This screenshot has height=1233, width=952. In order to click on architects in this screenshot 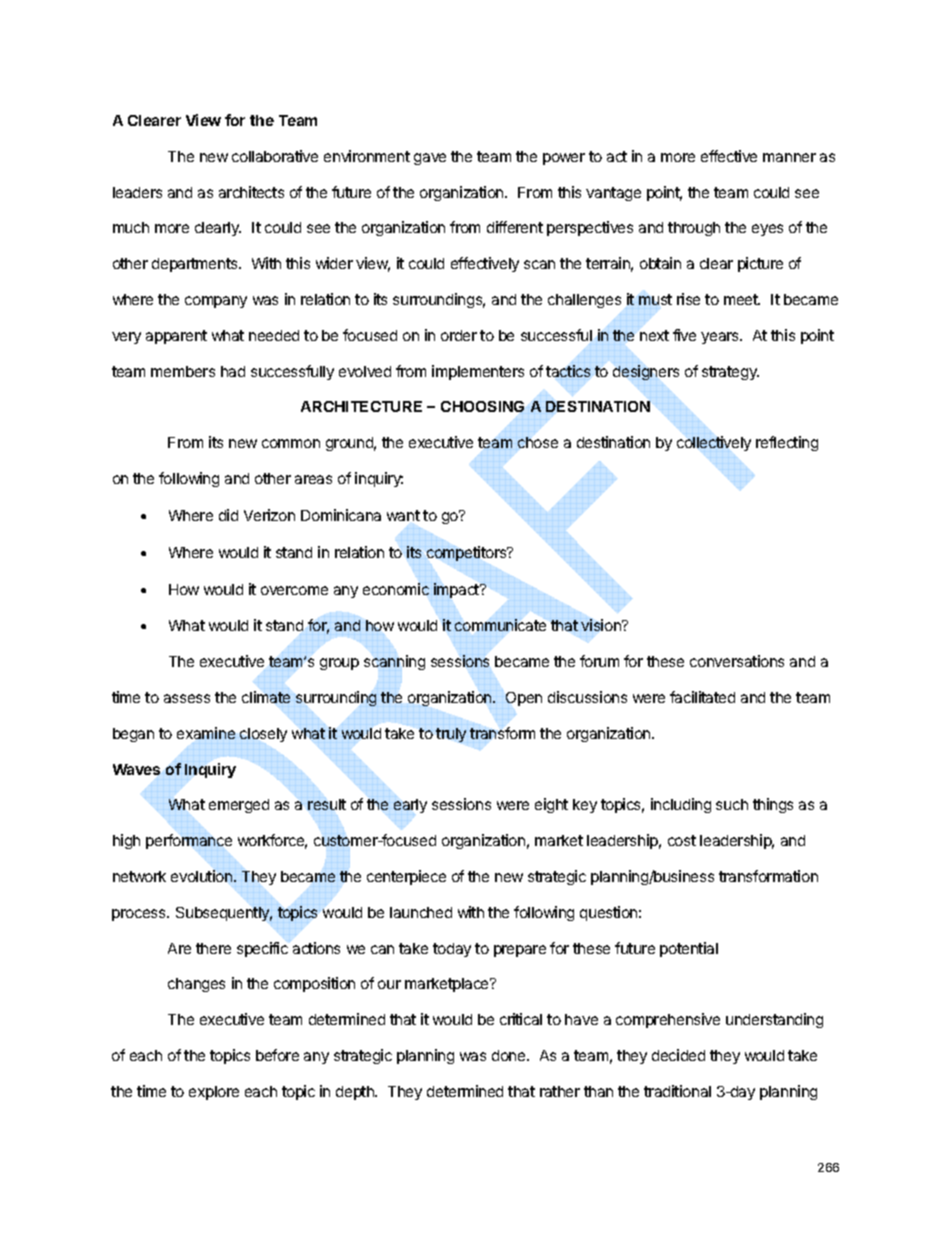, I will do `click(251, 192)`.
